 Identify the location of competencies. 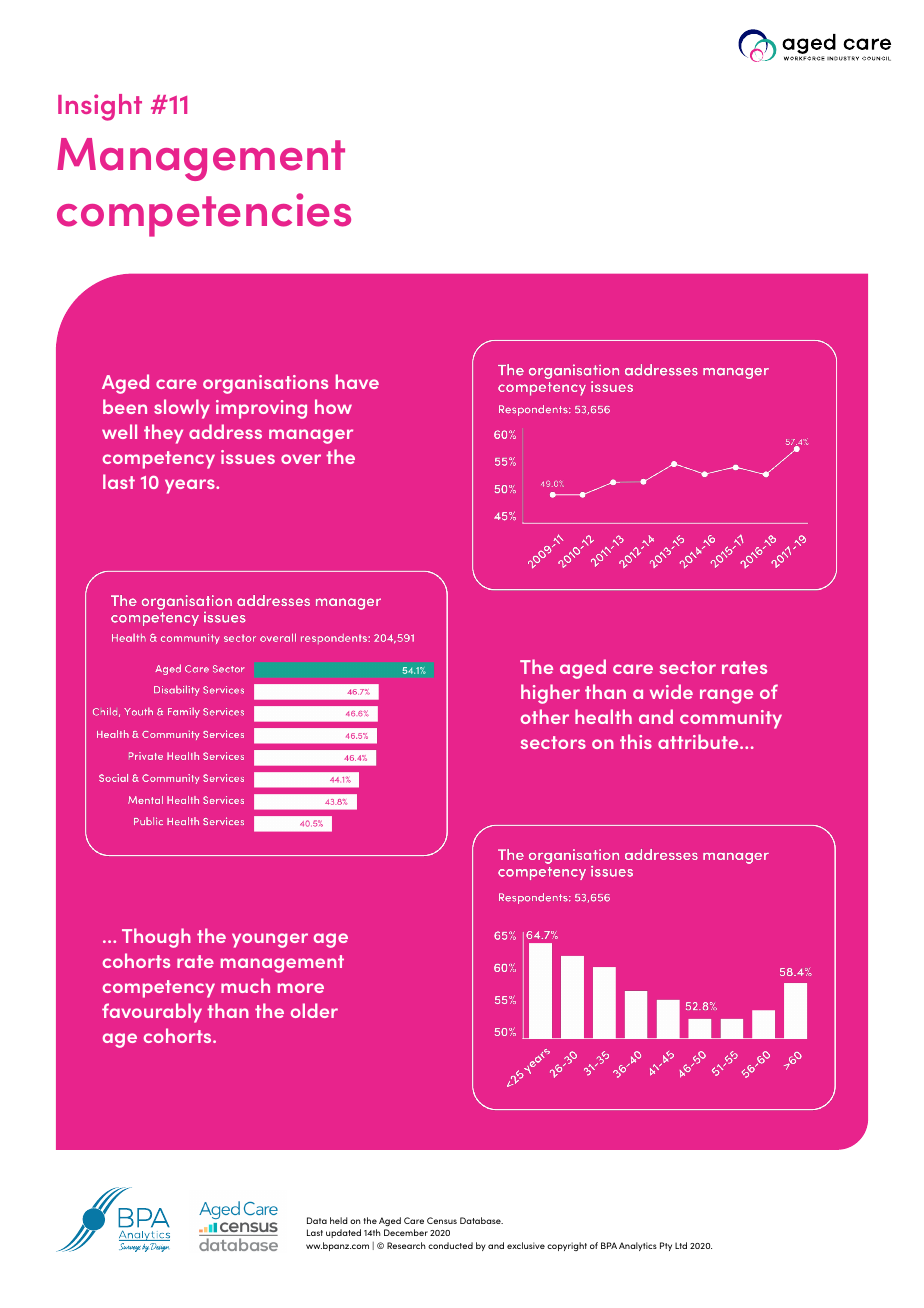
(204, 215).
